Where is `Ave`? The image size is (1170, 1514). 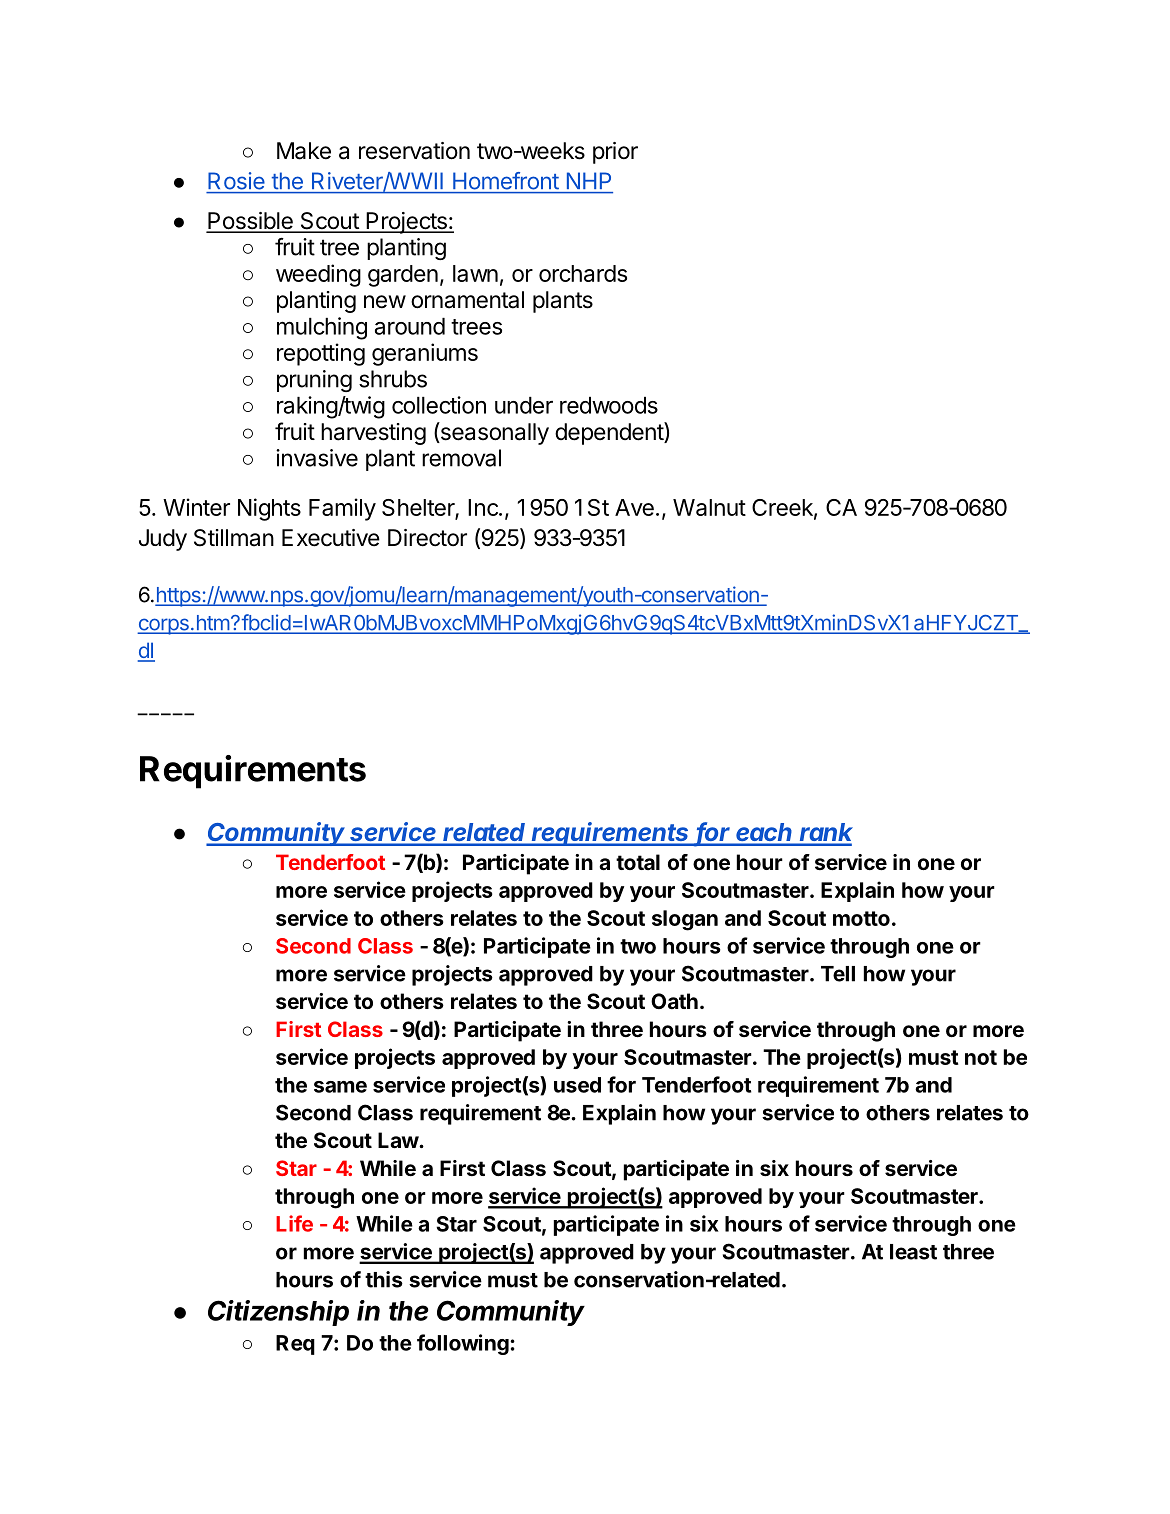
Ave is located at coordinates (634, 507).
